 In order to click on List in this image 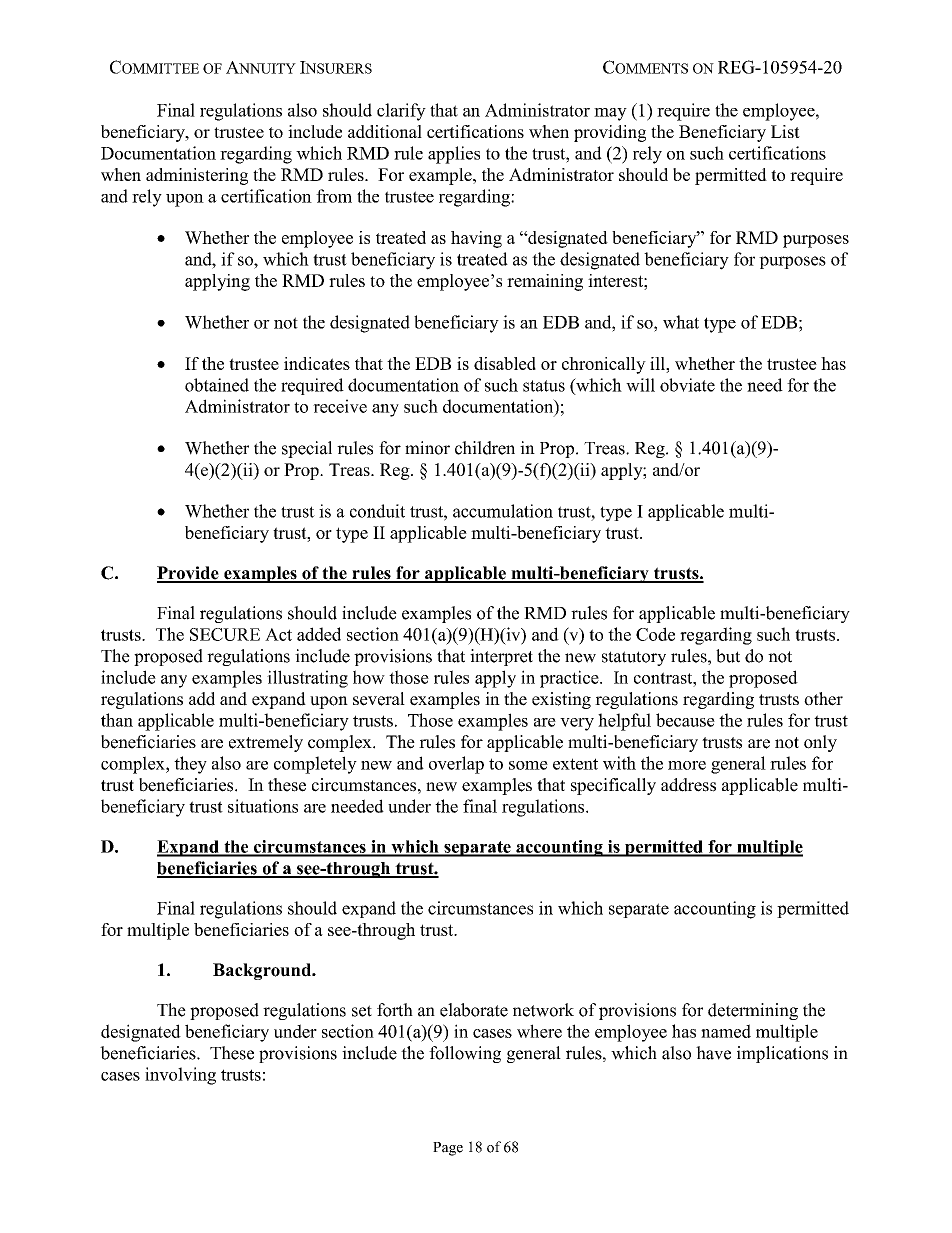, I will do `click(785, 131)`.
